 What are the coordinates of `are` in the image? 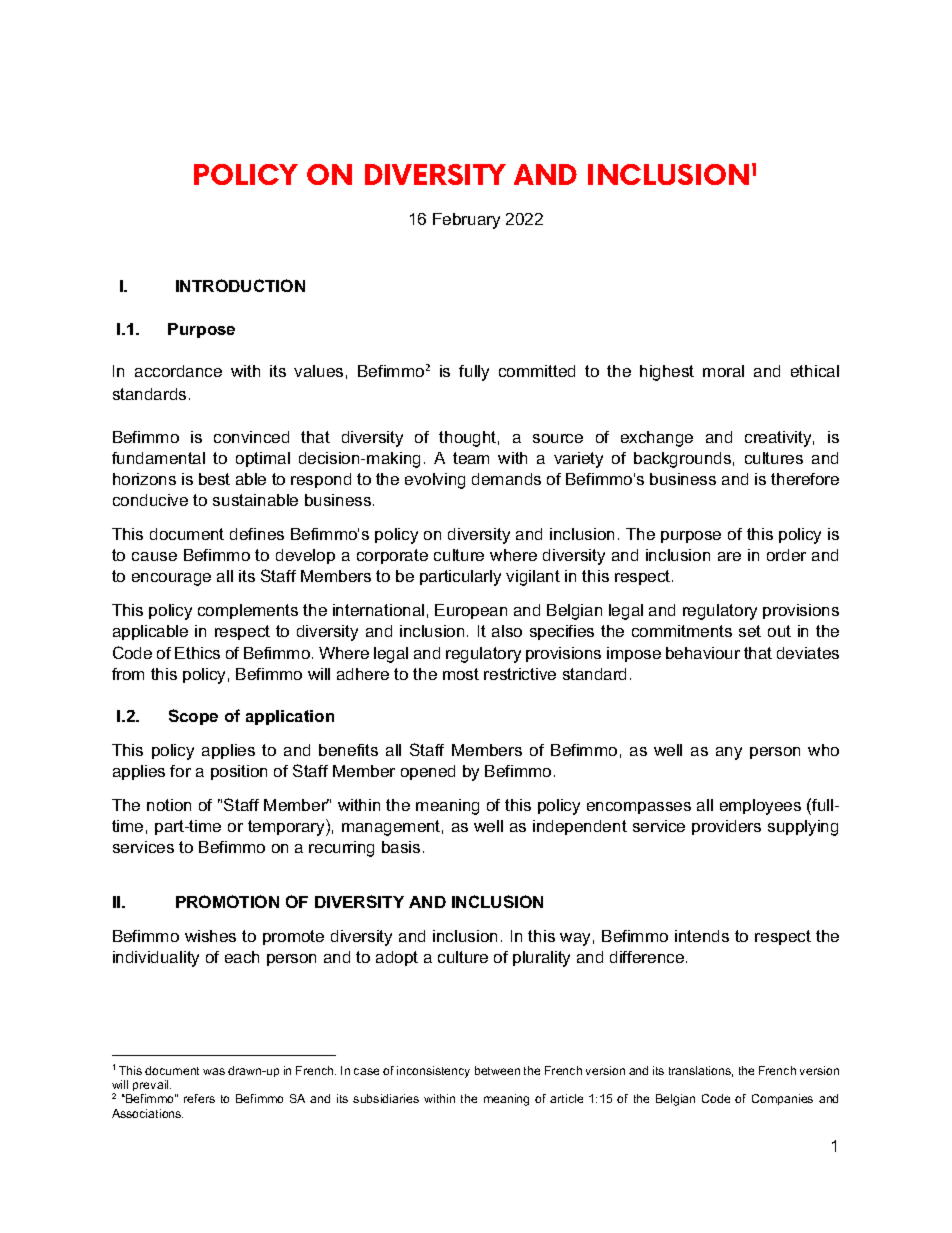 It's located at (729, 556).
